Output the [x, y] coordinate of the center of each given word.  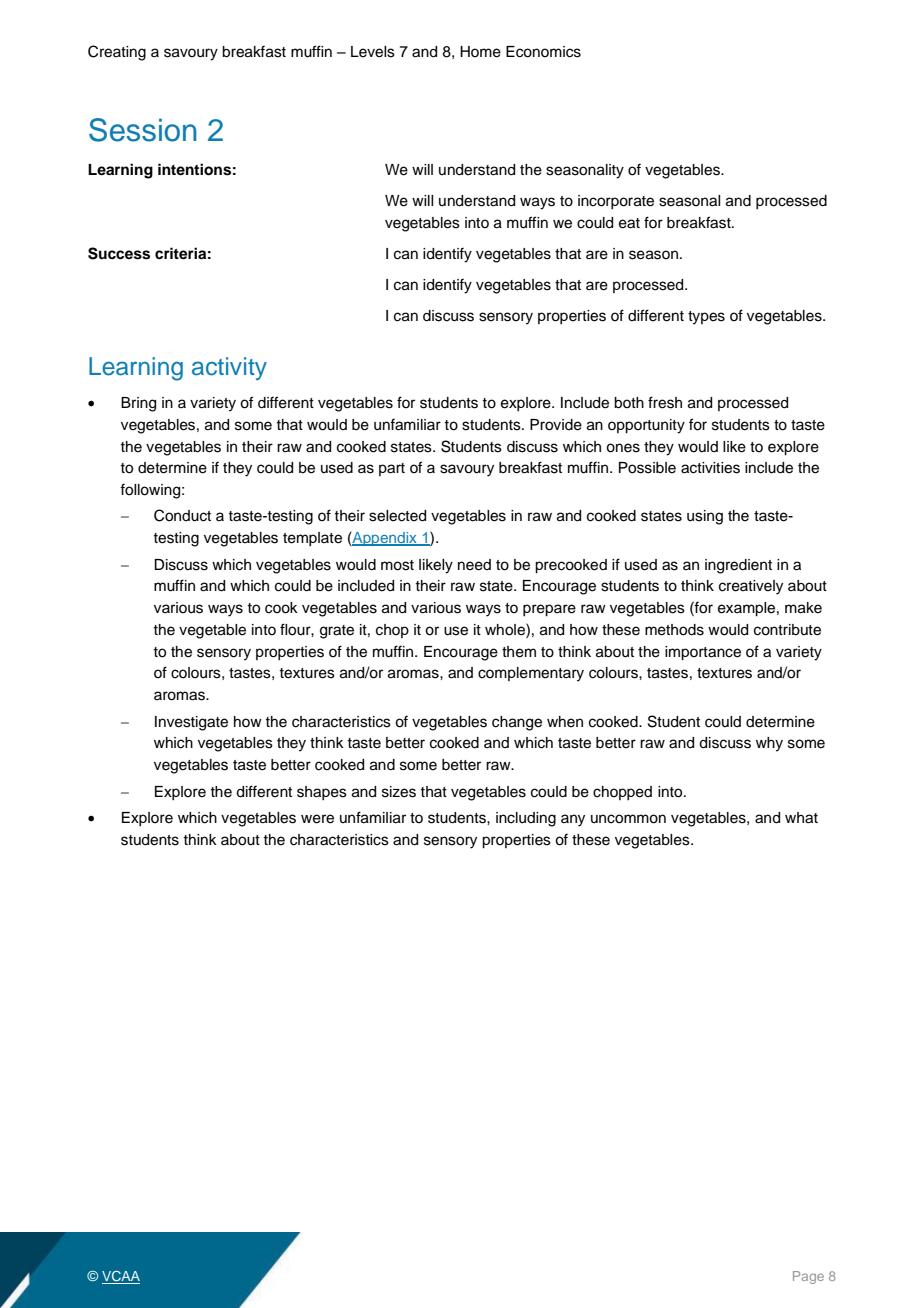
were [317, 819]
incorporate [616, 202]
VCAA [121, 1277]
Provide [556, 425]
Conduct [182, 515]
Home [480, 52]
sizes [399, 792]
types [706, 318]
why [769, 744]
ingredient [738, 566]
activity [229, 368]
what [801, 818]
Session [143, 130]
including [526, 819]
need [474, 565]
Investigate [191, 723]
